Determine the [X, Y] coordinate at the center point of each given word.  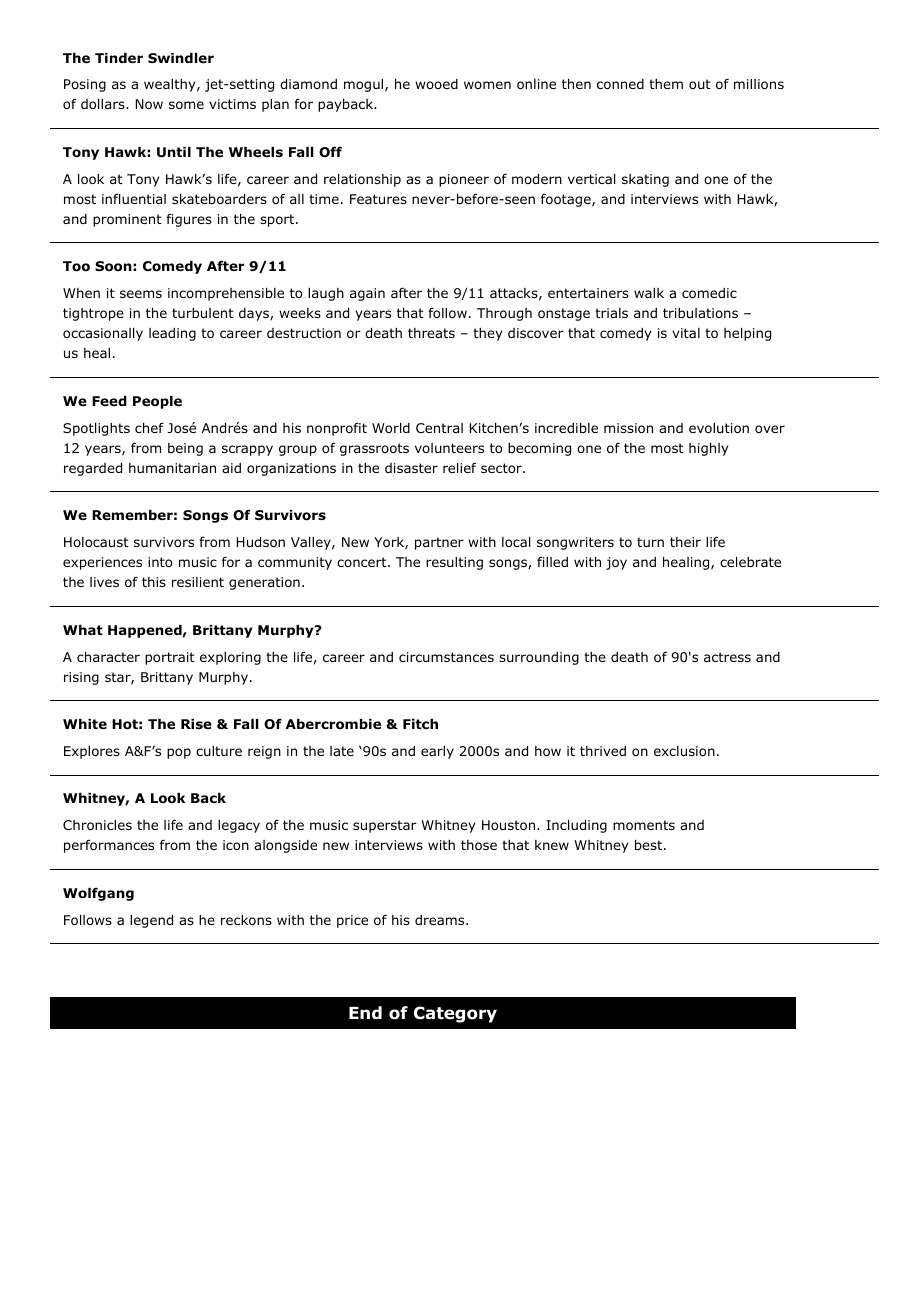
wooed [436, 84]
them [666, 84]
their [685, 542]
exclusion [684, 751]
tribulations [700, 313]
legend [151, 921]
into [160, 562]
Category [455, 1014]
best [650, 845]
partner [439, 543]
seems [141, 294]
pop [179, 753]
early [437, 752]
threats [431, 333]
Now [149, 104]
